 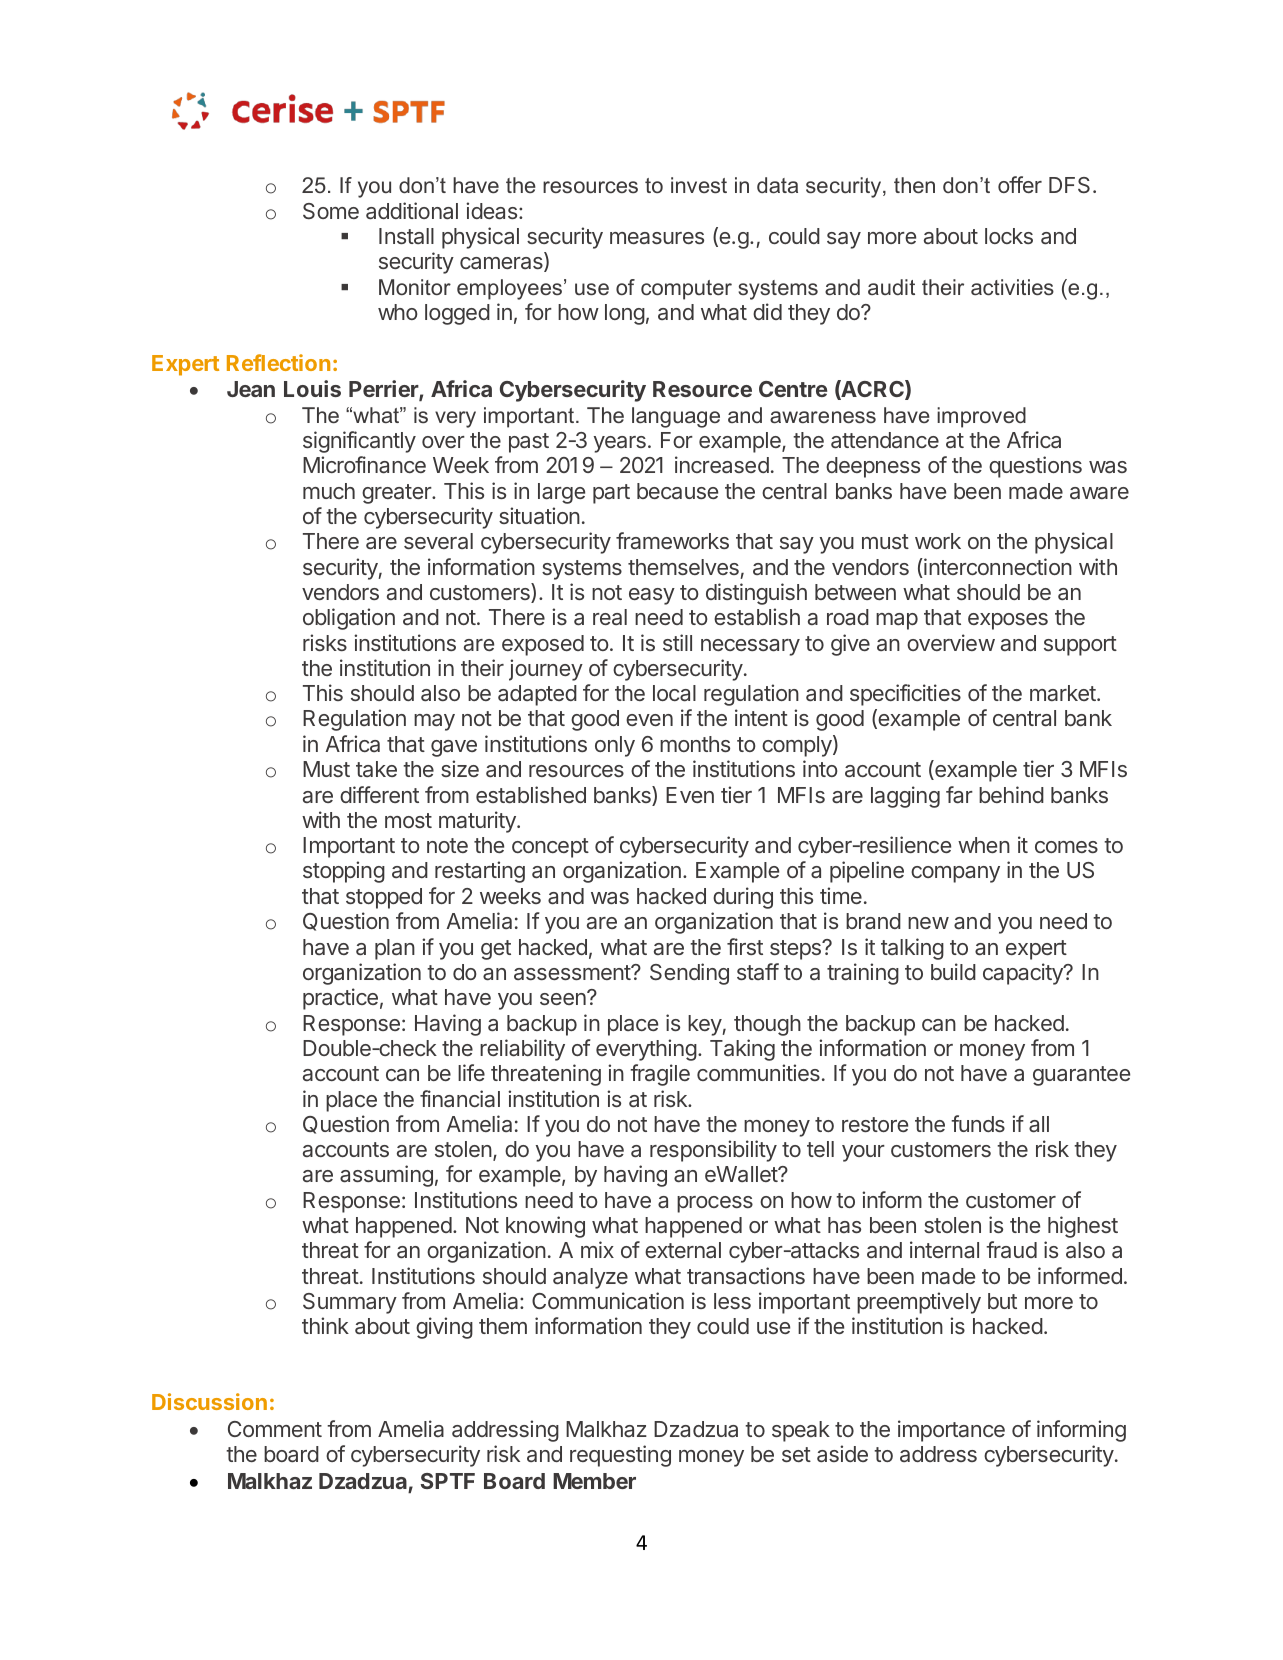 I want to click on obligation, so click(x=349, y=619).
